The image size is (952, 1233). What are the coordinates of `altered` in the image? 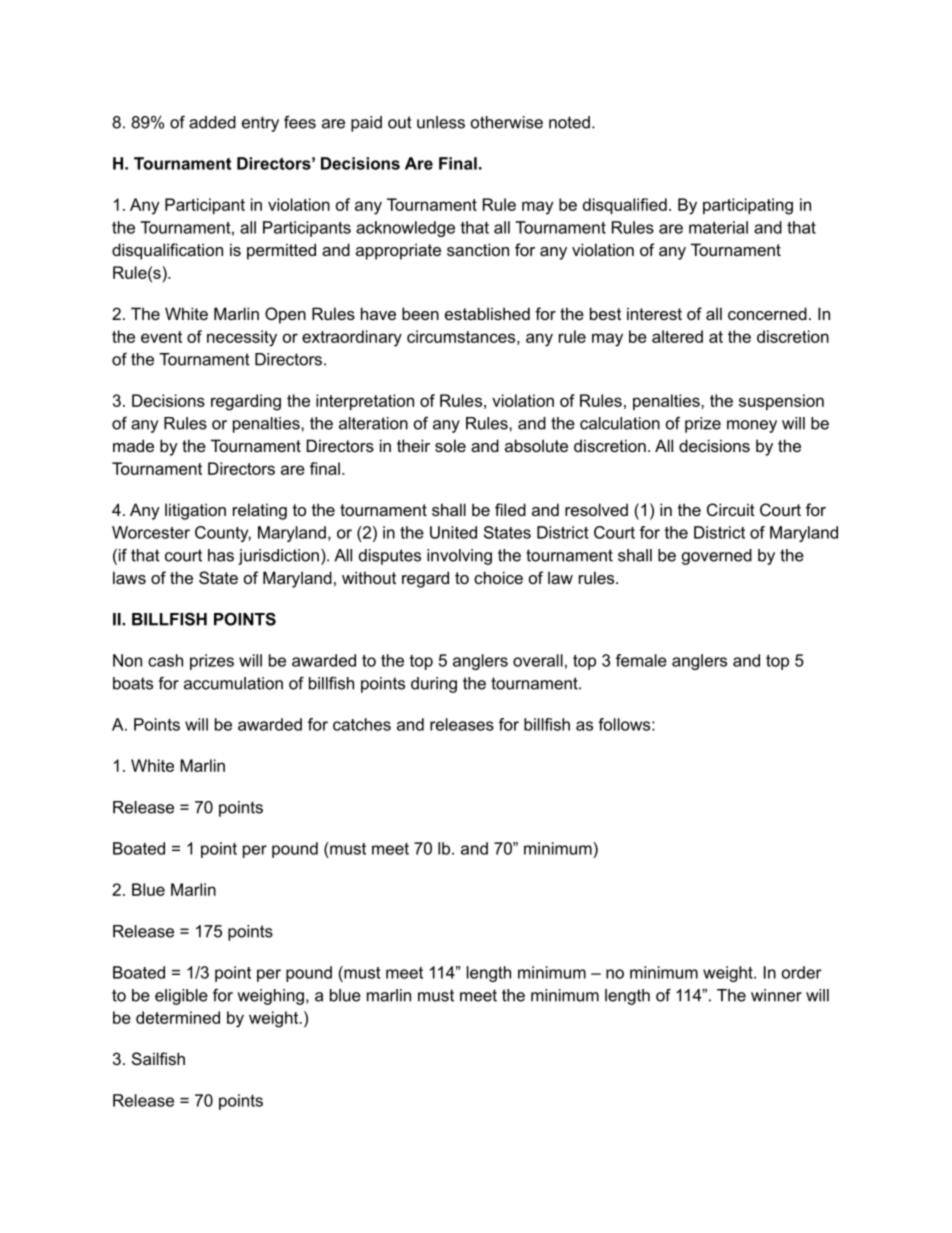 It's located at (677, 336).
